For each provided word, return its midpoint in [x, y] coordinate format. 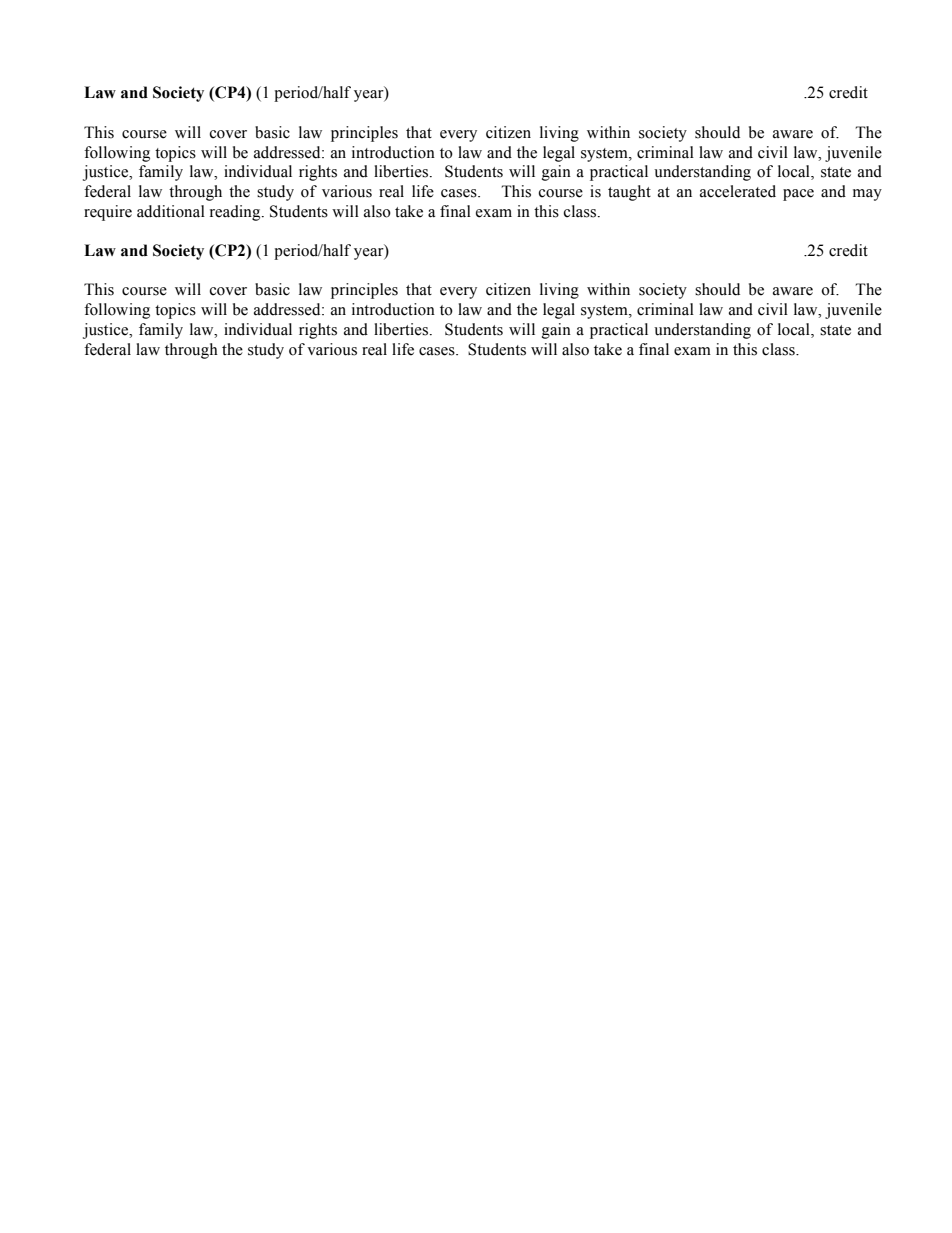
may [867, 195]
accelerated [738, 191]
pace [798, 195]
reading [236, 213]
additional [171, 211]
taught [629, 193]
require [108, 213]
